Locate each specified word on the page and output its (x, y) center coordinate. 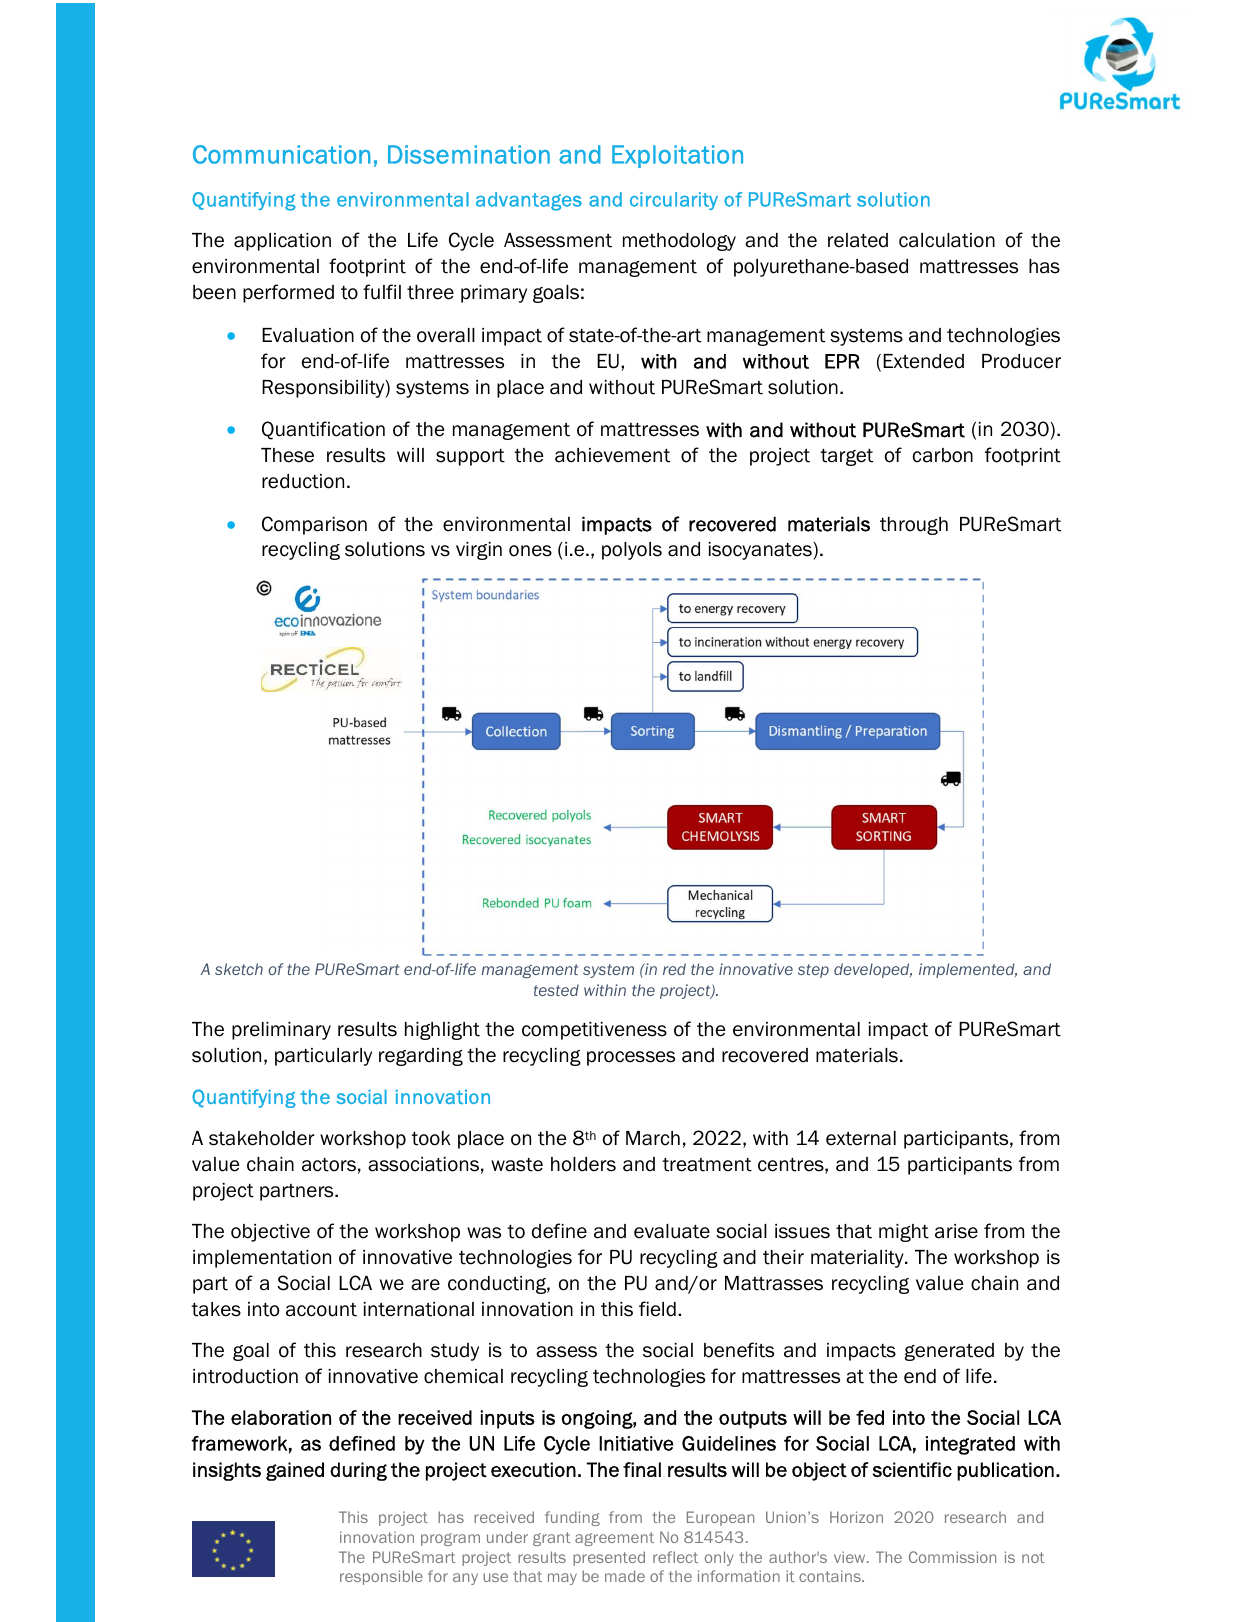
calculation (947, 240)
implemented (968, 970)
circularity (674, 201)
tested (556, 990)
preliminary (281, 1031)
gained (295, 1471)
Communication (282, 154)
